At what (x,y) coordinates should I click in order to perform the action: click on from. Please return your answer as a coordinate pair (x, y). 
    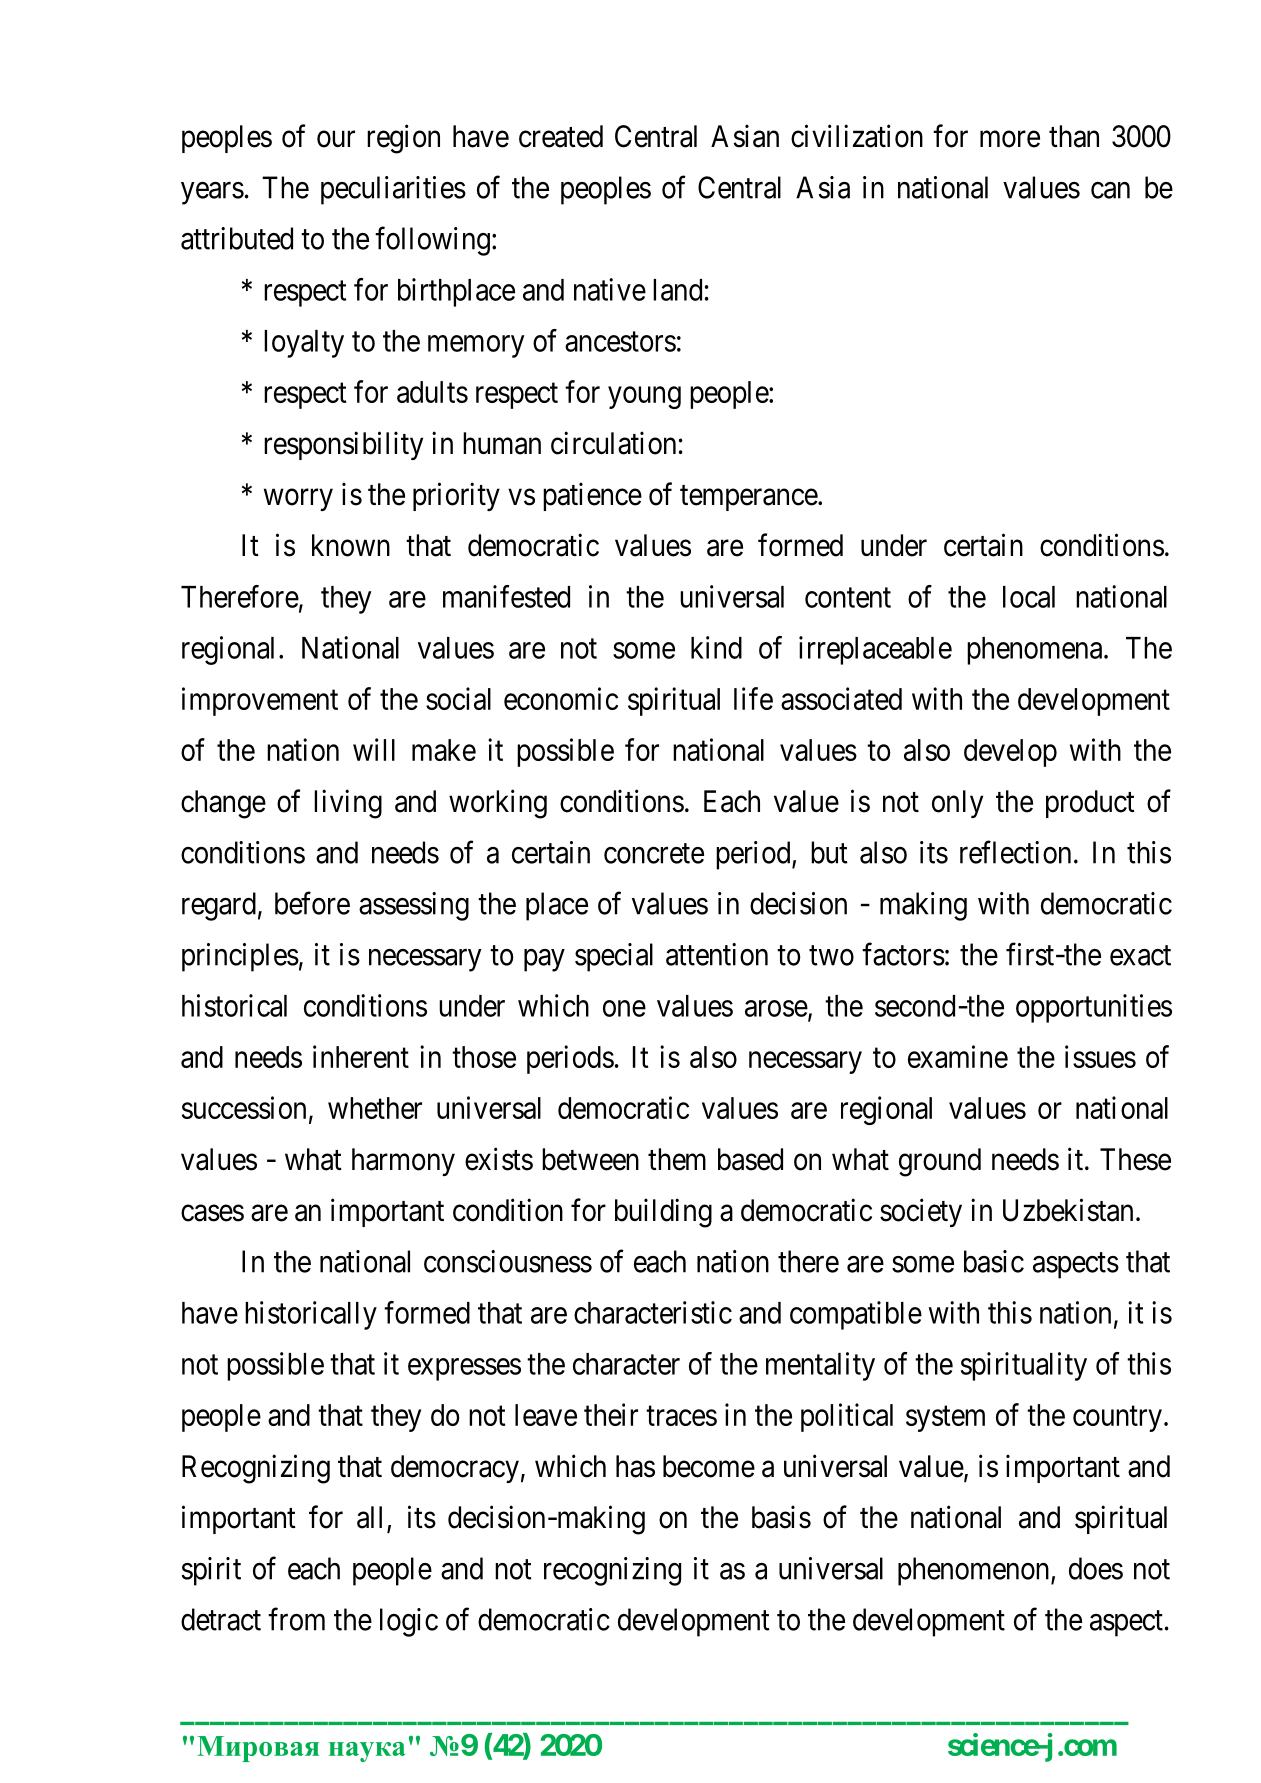
    Looking at the image, I should click on (296, 1619).
